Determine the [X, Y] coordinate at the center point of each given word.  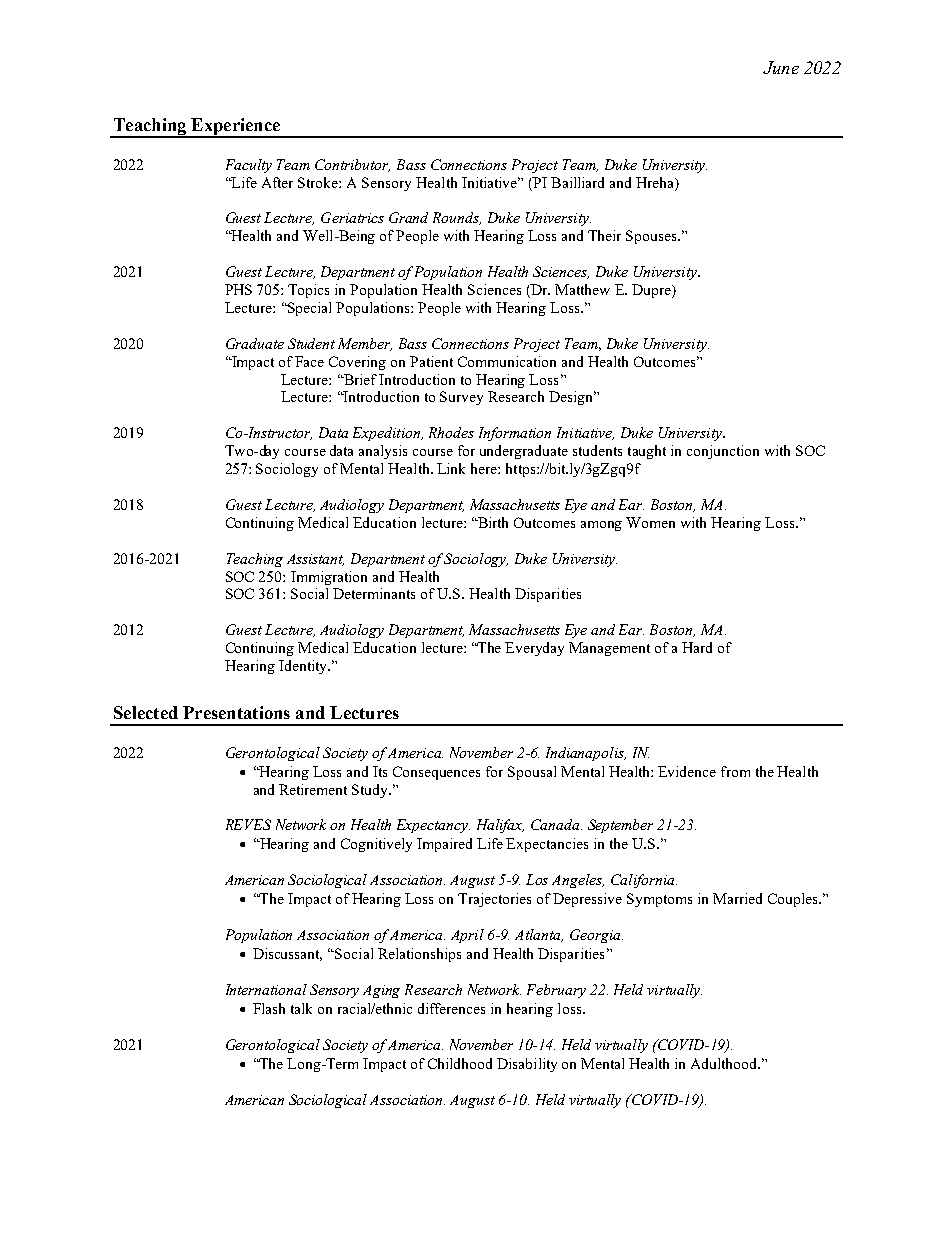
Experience [235, 127]
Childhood [460, 1063]
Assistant [315, 560]
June [781, 67]
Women [650, 522]
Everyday [534, 649]
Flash [269, 1008]
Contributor [352, 165]
